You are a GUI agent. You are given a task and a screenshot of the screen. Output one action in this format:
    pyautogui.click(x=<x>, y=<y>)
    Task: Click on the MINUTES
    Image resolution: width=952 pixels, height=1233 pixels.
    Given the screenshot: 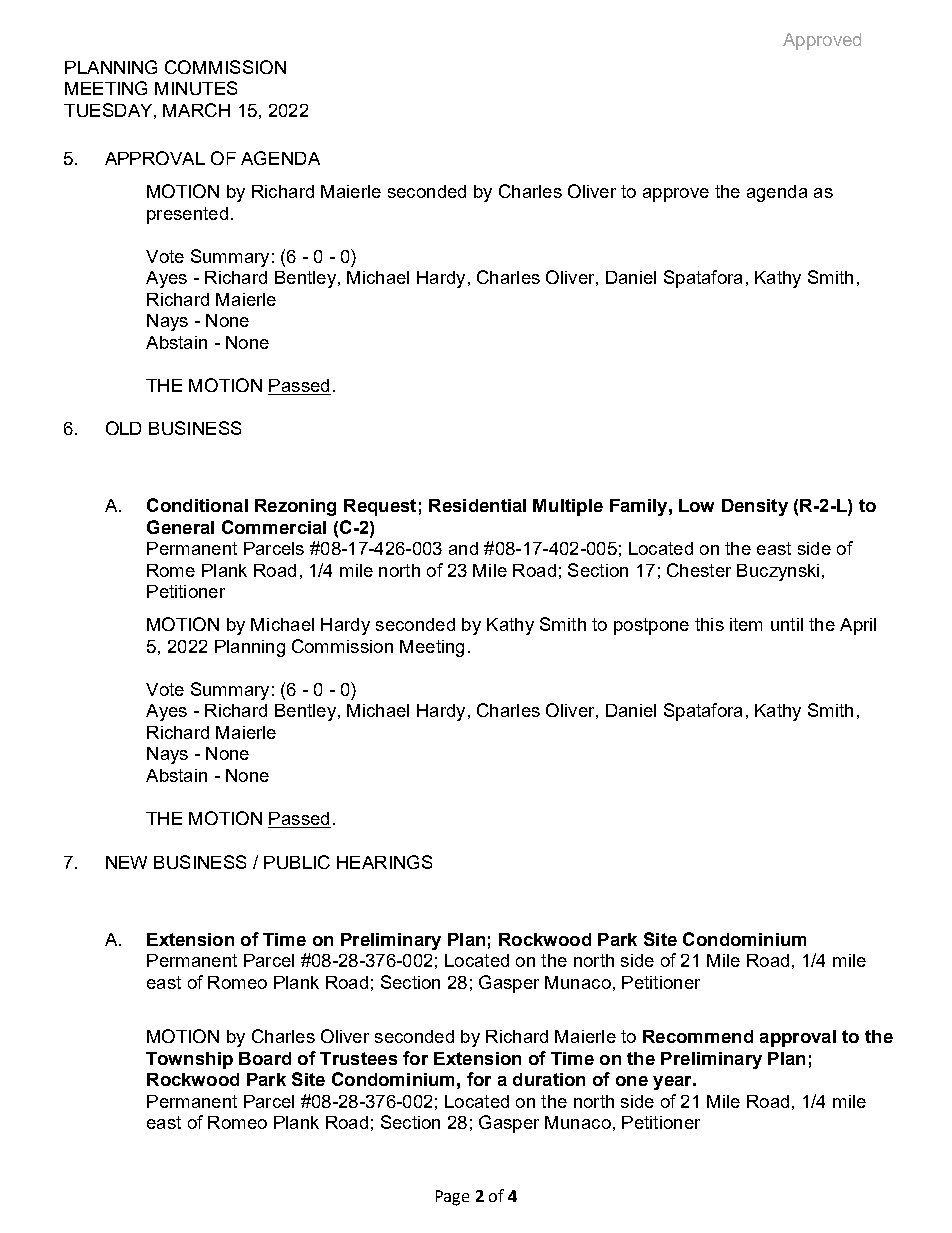 What is the action you would take?
    pyautogui.click(x=196, y=88)
